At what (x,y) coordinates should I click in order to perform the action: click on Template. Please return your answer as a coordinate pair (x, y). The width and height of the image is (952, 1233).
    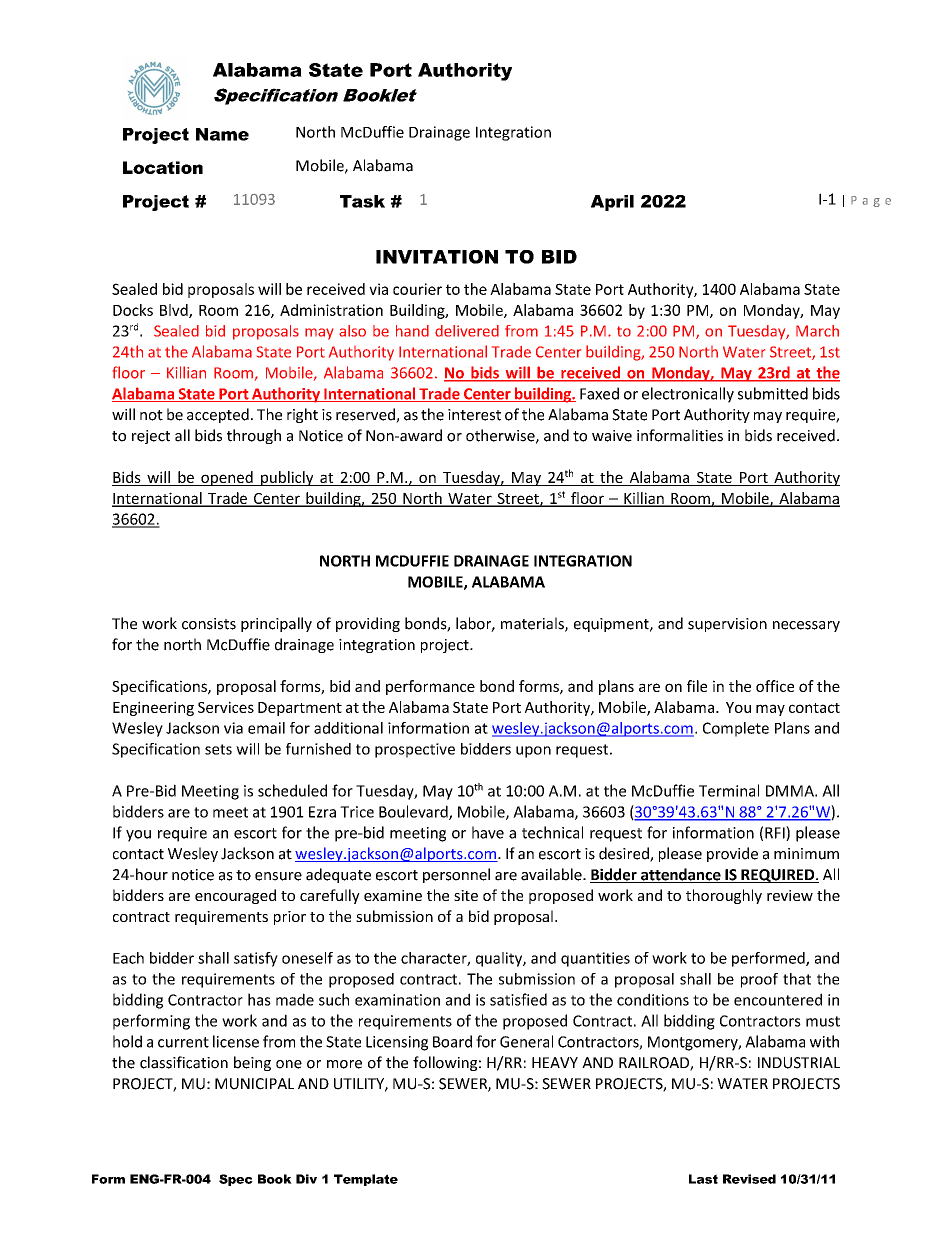
    Looking at the image, I should click on (366, 1180).
